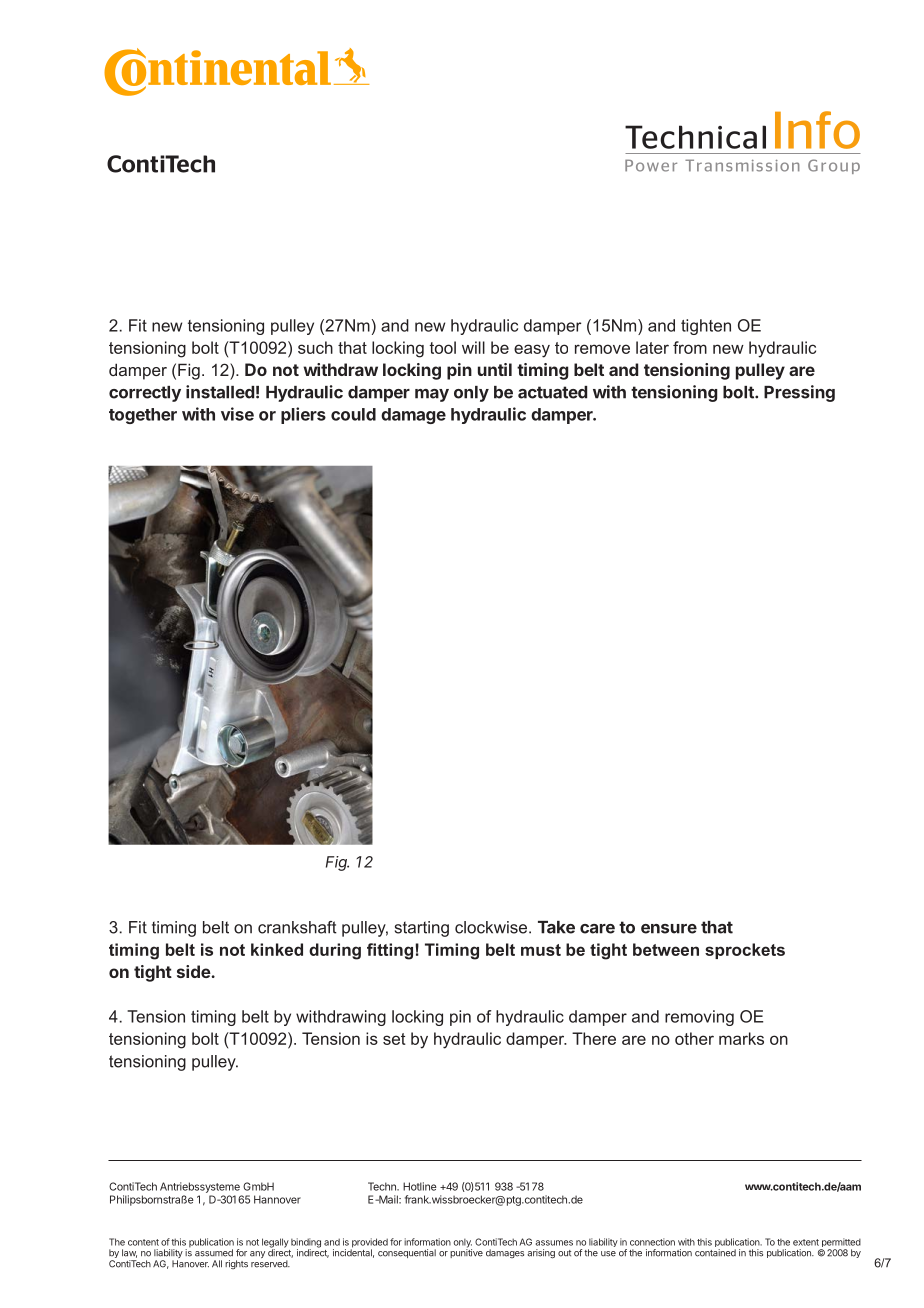  Describe the element at coordinates (466, 1252) in the page. I see `punitive` at that location.
